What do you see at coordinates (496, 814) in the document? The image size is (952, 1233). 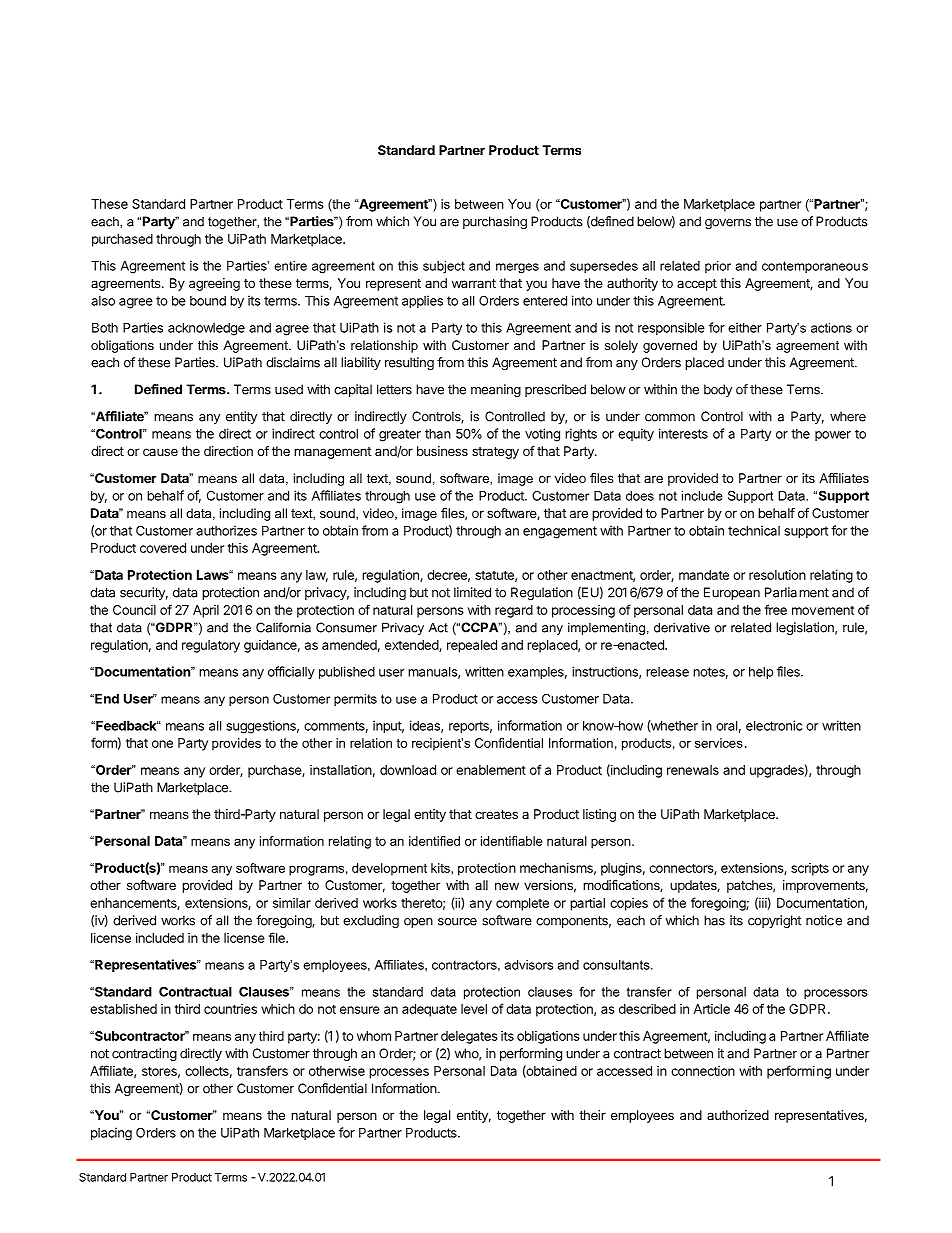 I see `creates` at bounding box center [496, 814].
